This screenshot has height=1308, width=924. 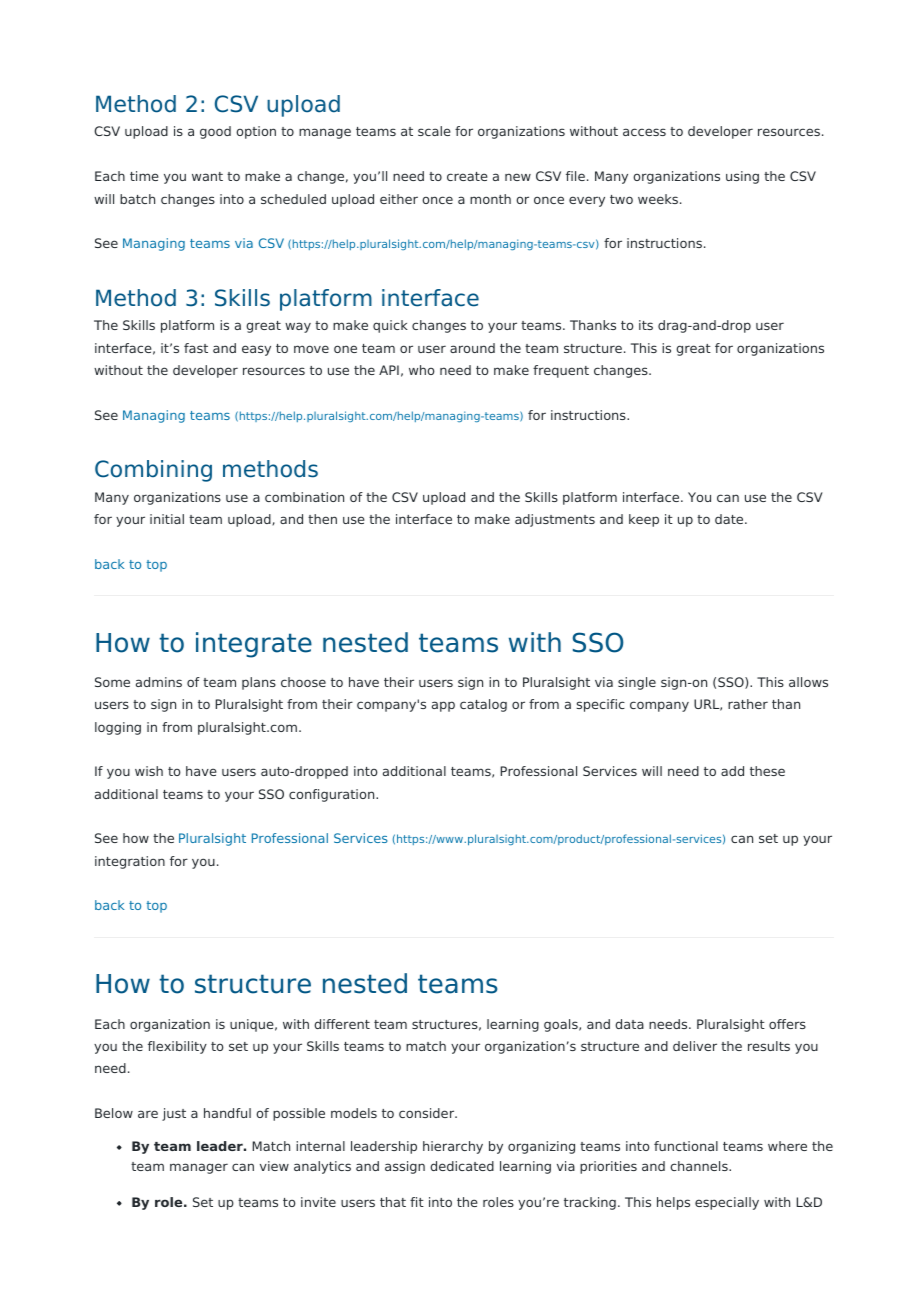 What do you see at coordinates (787, 1024) in the screenshot?
I see `offers` at bounding box center [787, 1024].
